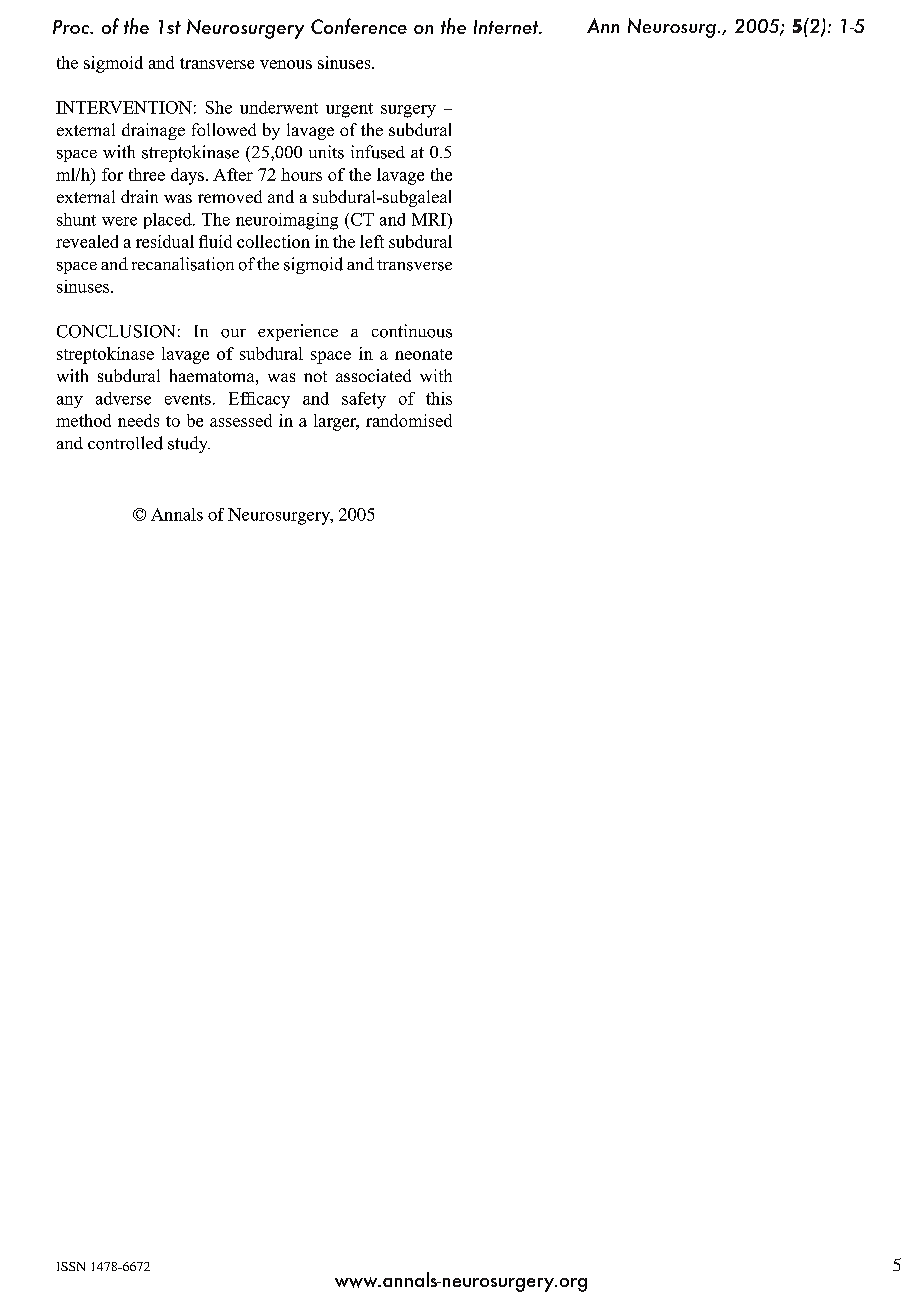 The height and width of the page is (1308, 924). I want to click on study, so click(189, 444).
